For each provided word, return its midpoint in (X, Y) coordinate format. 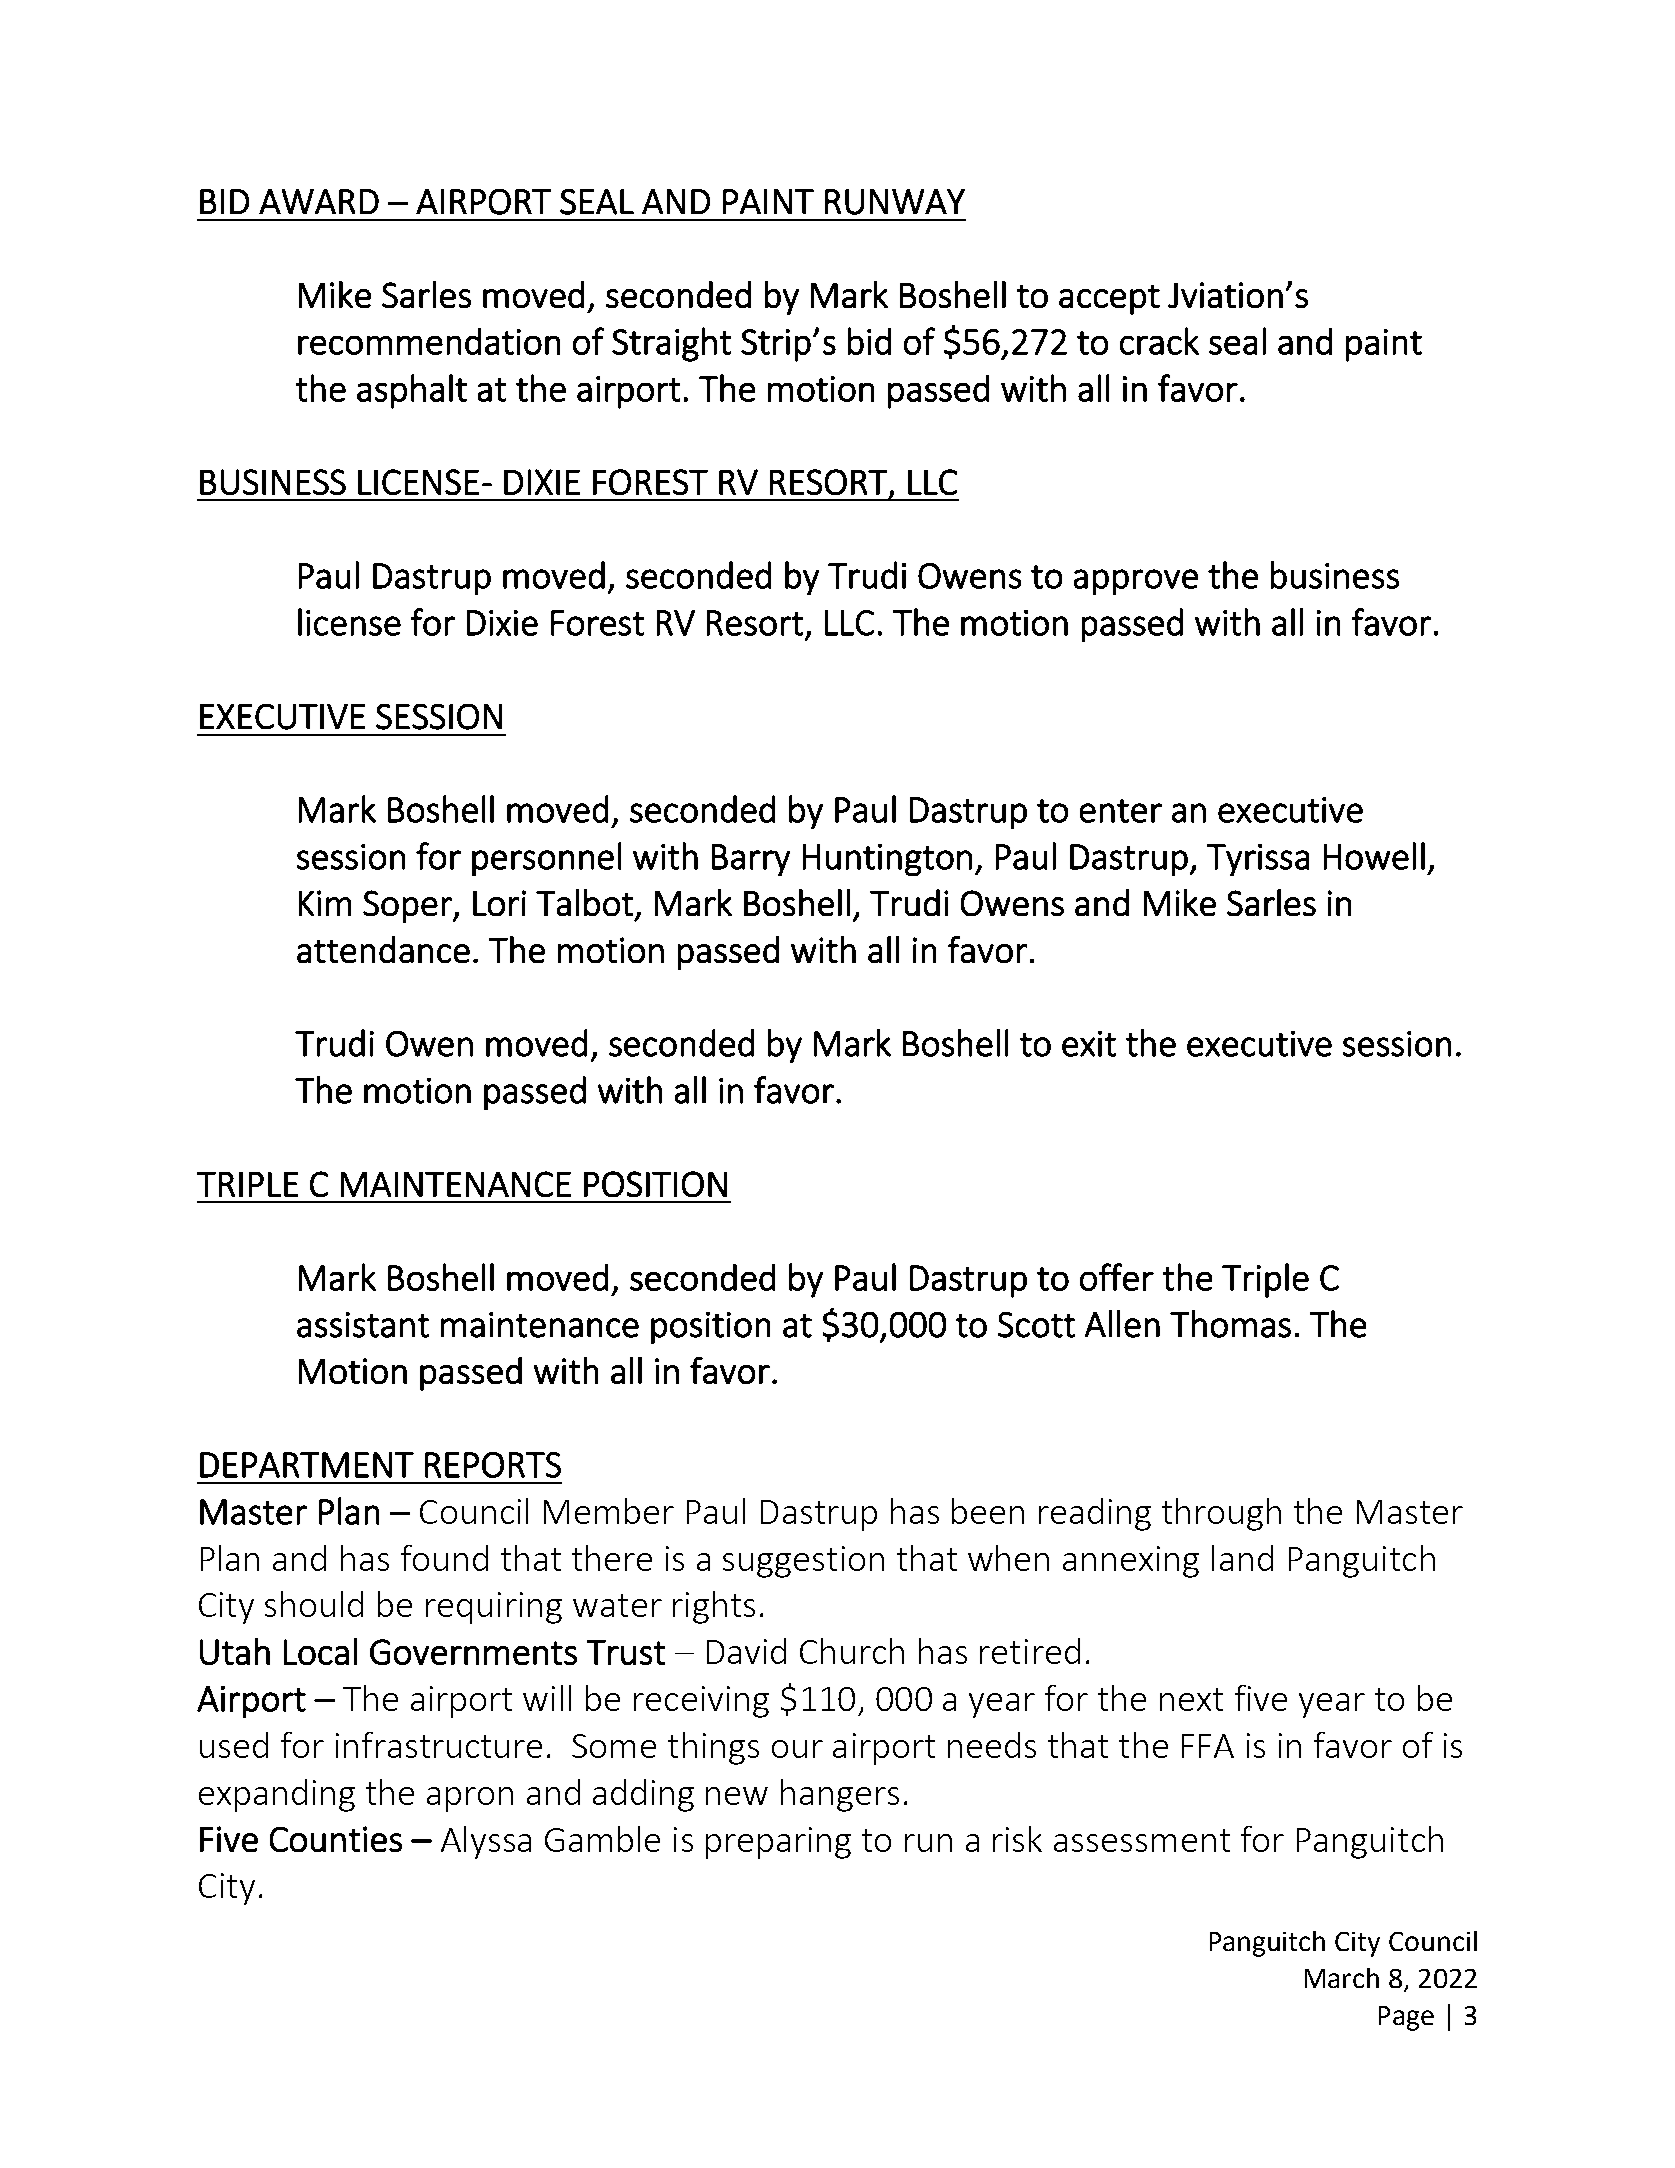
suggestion (803, 1562)
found (444, 1558)
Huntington (887, 860)
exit (1089, 1044)
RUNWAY (895, 202)
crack (1159, 341)
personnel (546, 859)
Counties (336, 1839)
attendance (383, 949)
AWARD (319, 201)
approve (1136, 582)
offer (1117, 1277)
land (1242, 1558)
